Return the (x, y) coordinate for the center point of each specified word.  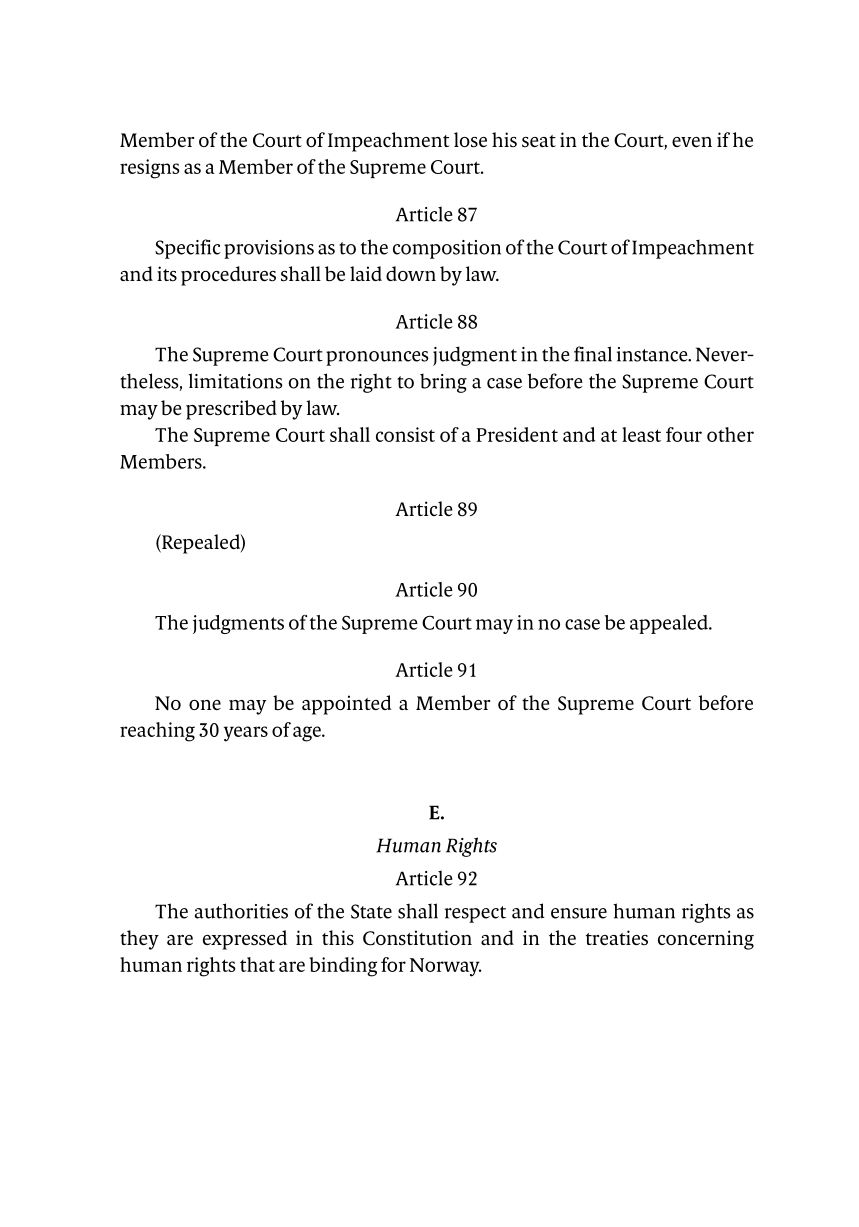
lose (470, 140)
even (692, 142)
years (246, 734)
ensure (579, 913)
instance (653, 354)
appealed (670, 624)
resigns (150, 169)
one (205, 705)
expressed (245, 940)
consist (405, 434)
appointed (347, 705)
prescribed (231, 410)
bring (443, 383)
